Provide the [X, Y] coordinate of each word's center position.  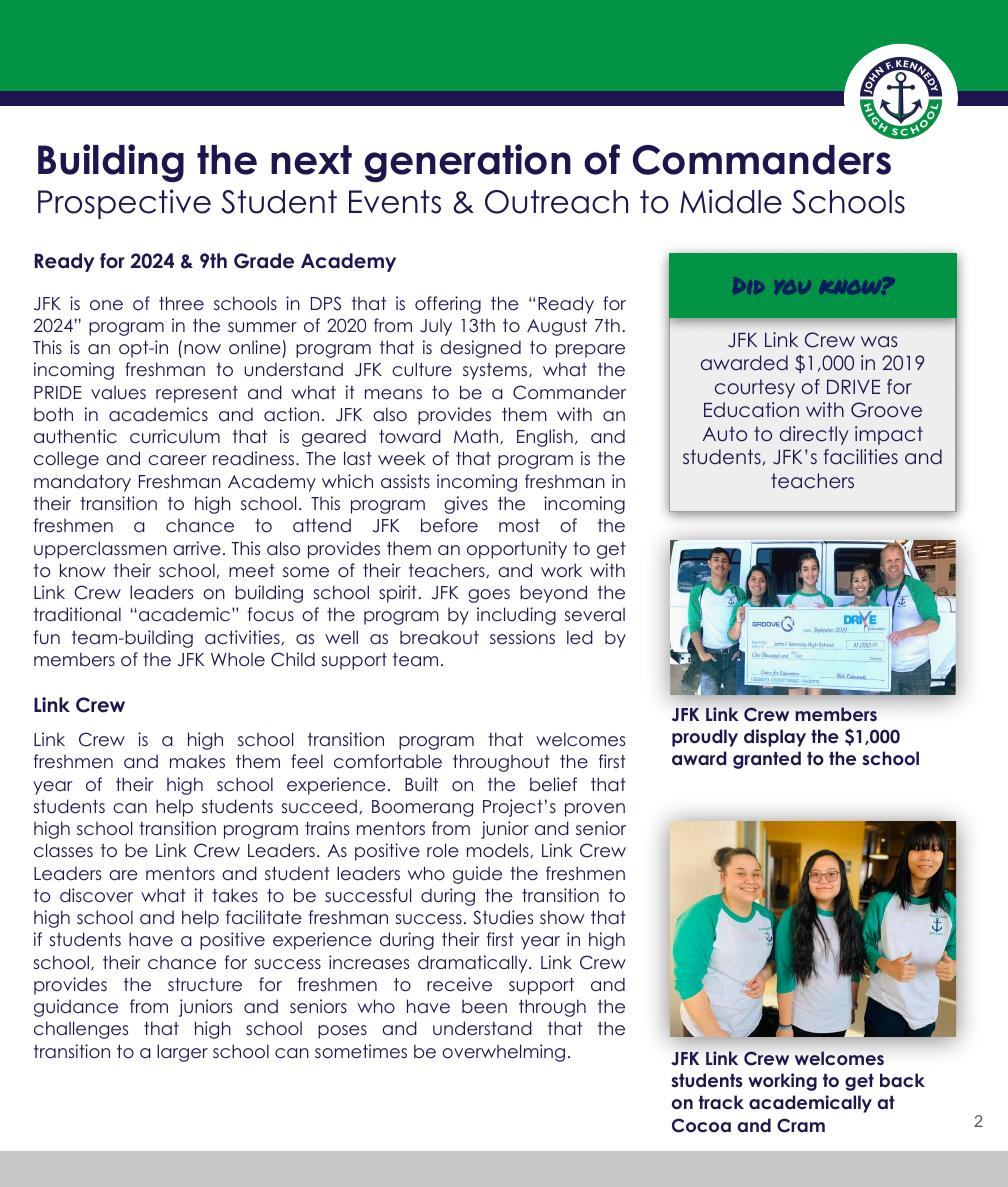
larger [182, 1053]
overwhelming [503, 1053]
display [775, 738]
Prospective [124, 204]
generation [468, 163]
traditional [77, 614]
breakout [439, 637]
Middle [731, 201]
